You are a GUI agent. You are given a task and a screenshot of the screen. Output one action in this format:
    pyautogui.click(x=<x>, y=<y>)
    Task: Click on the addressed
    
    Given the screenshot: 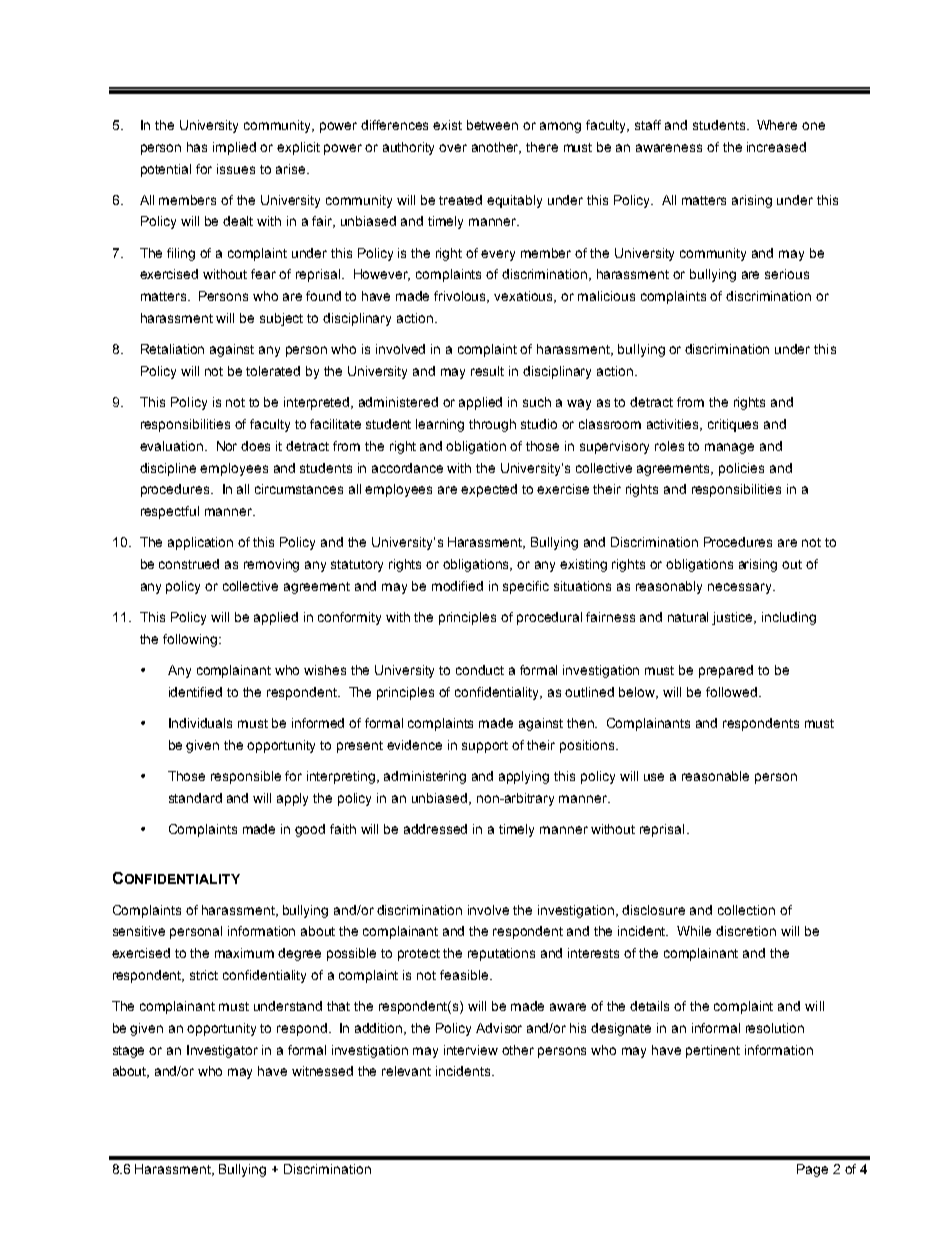 What is the action you would take?
    pyautogui.click(x=435, y=829)
